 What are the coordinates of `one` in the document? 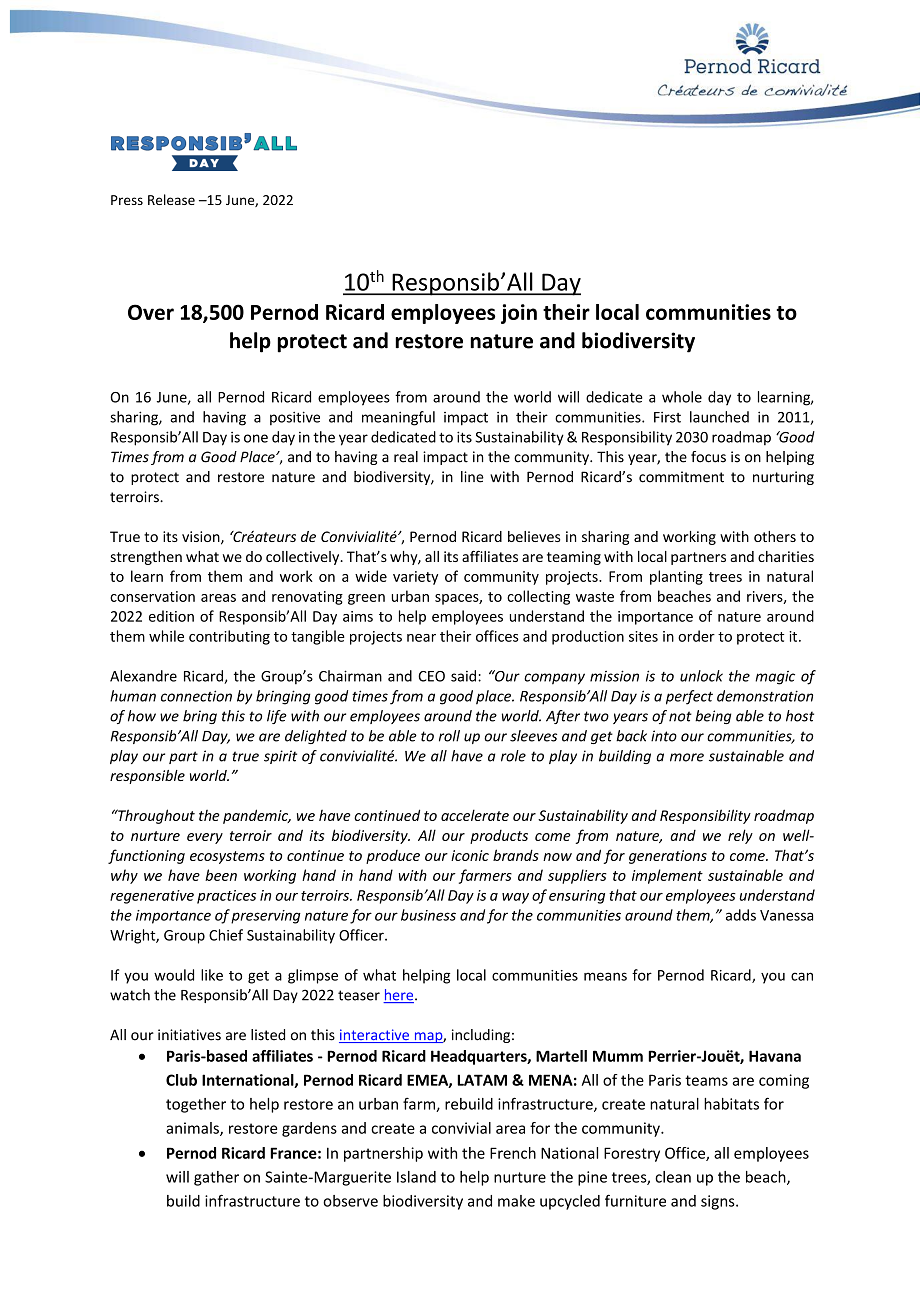 It's located at (256, 438).
